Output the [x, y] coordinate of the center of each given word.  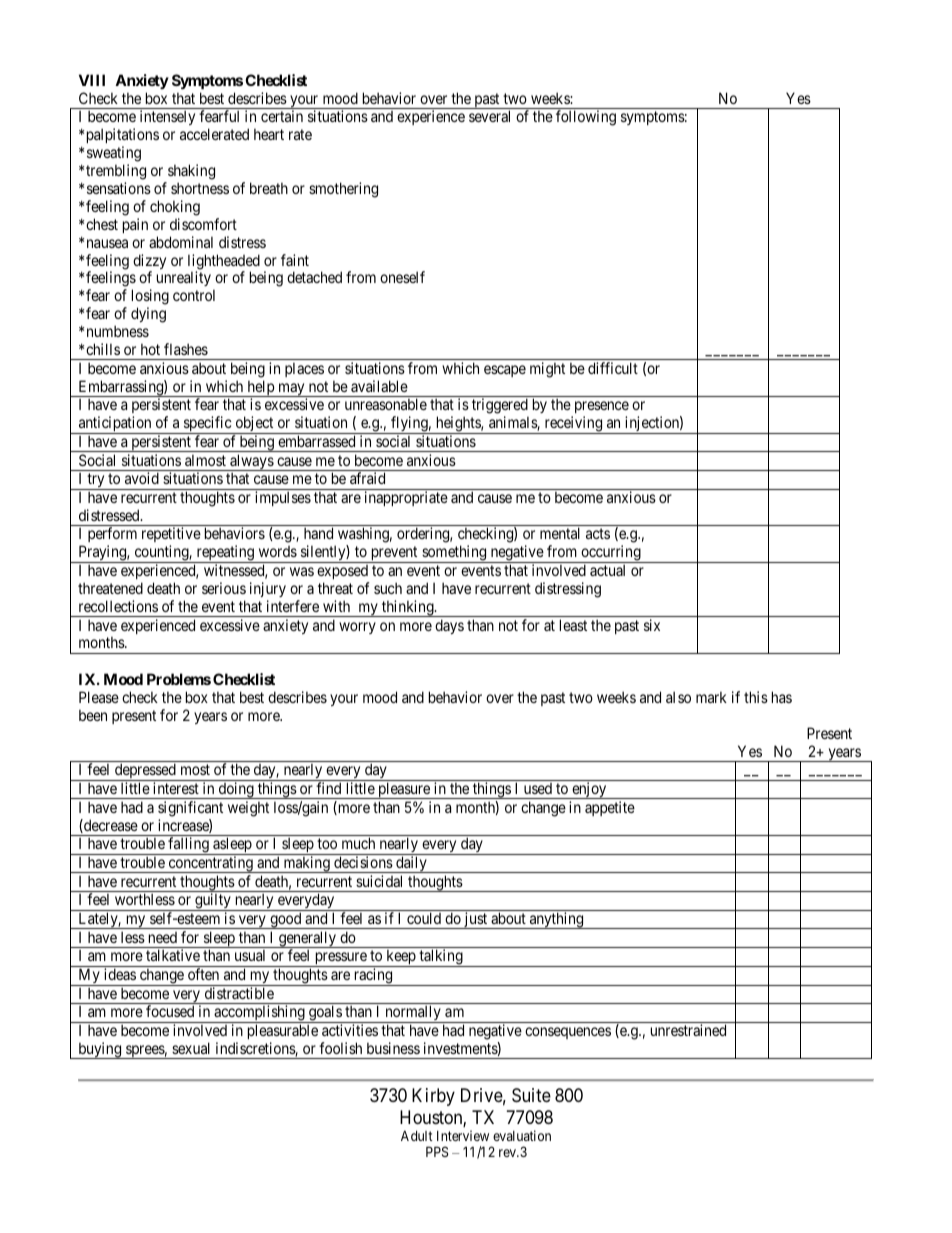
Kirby [433, 1097]
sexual [191, 1048]
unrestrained [688, 1030]
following [586, 118]
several [489, 116]
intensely [167, 117]
